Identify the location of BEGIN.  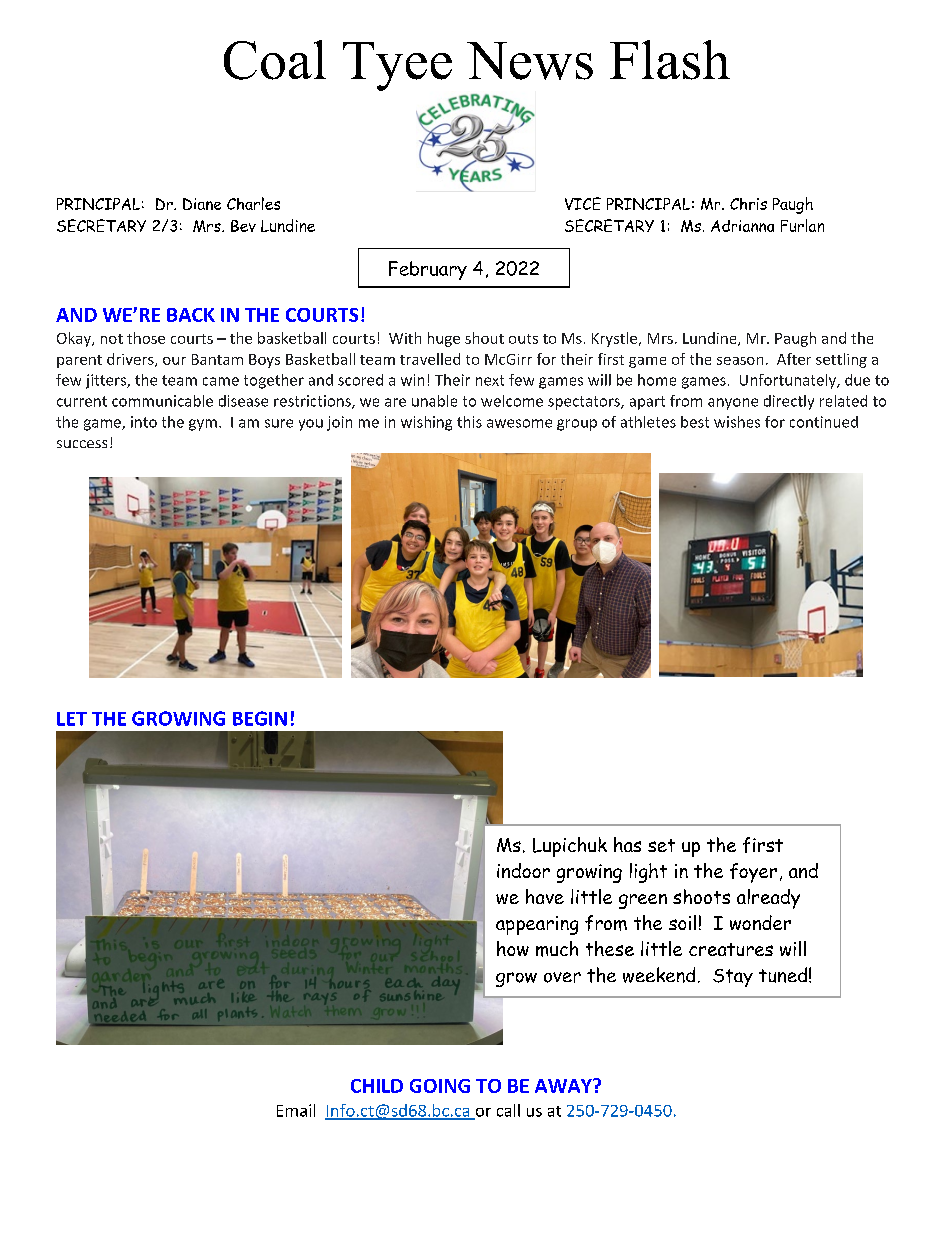
(260, 718).
